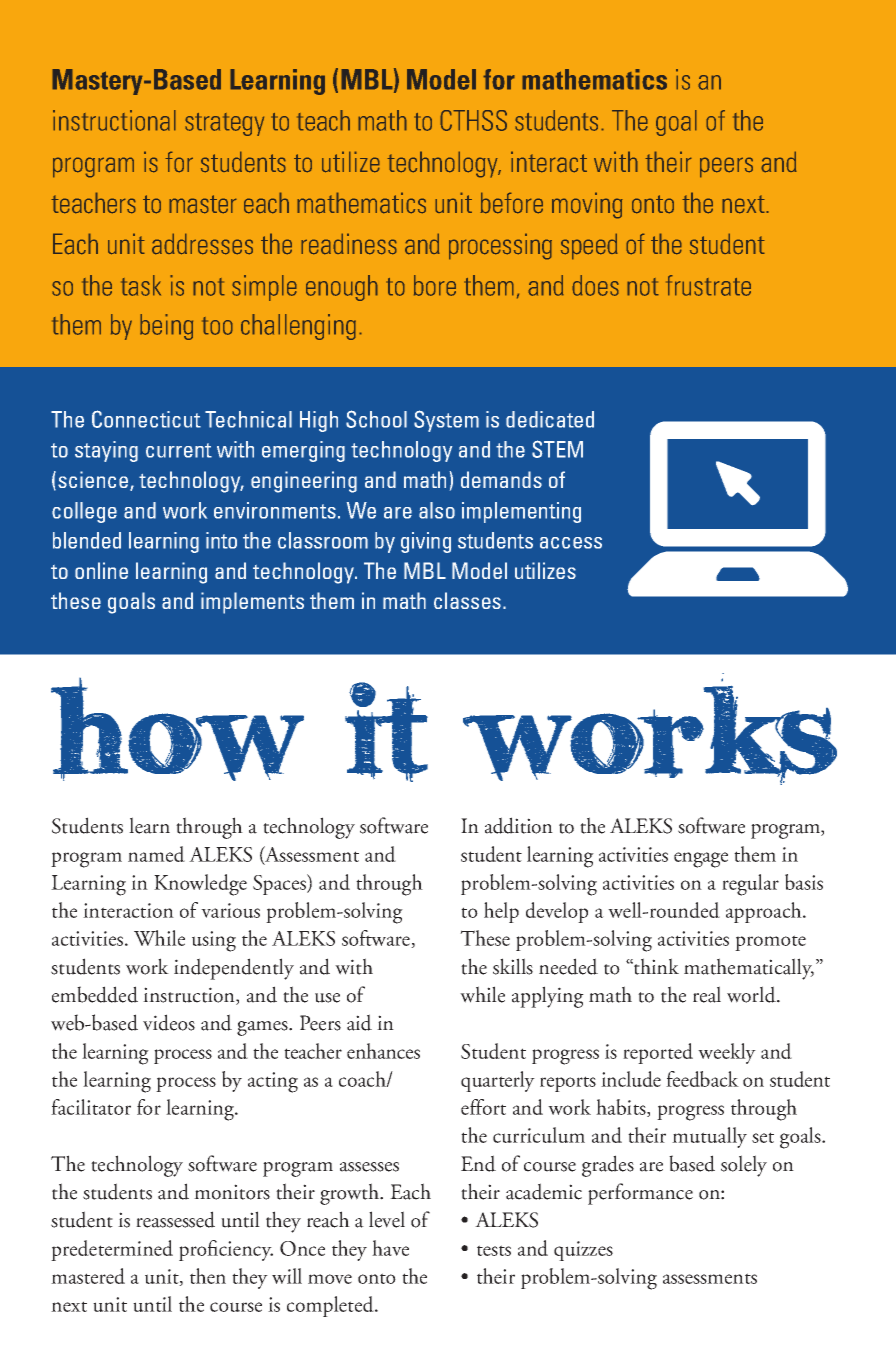 The image size is (896, 1364). I want to click on tests, so click(494, 1250).
